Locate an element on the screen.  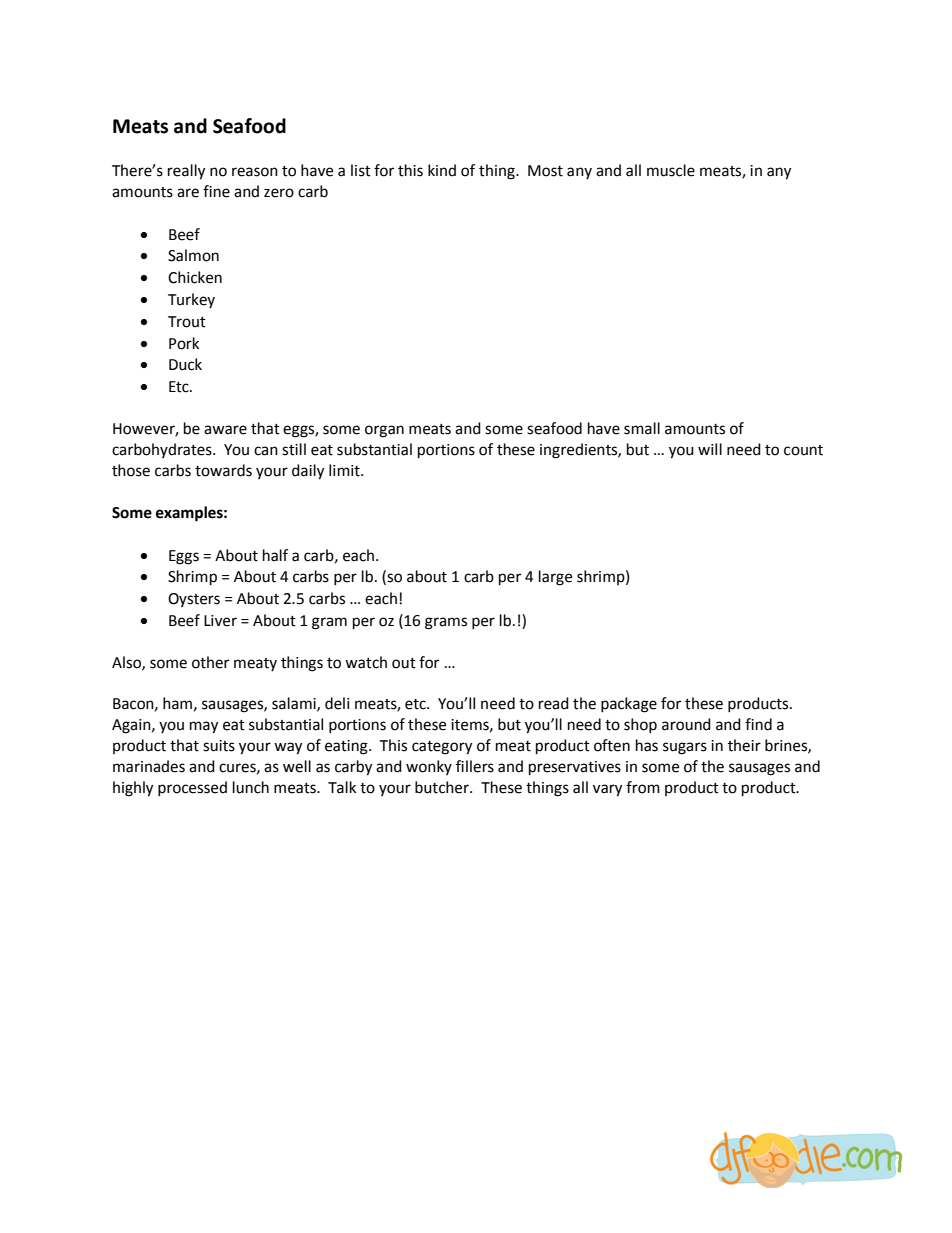
count is located at coordinates (803, 450).
